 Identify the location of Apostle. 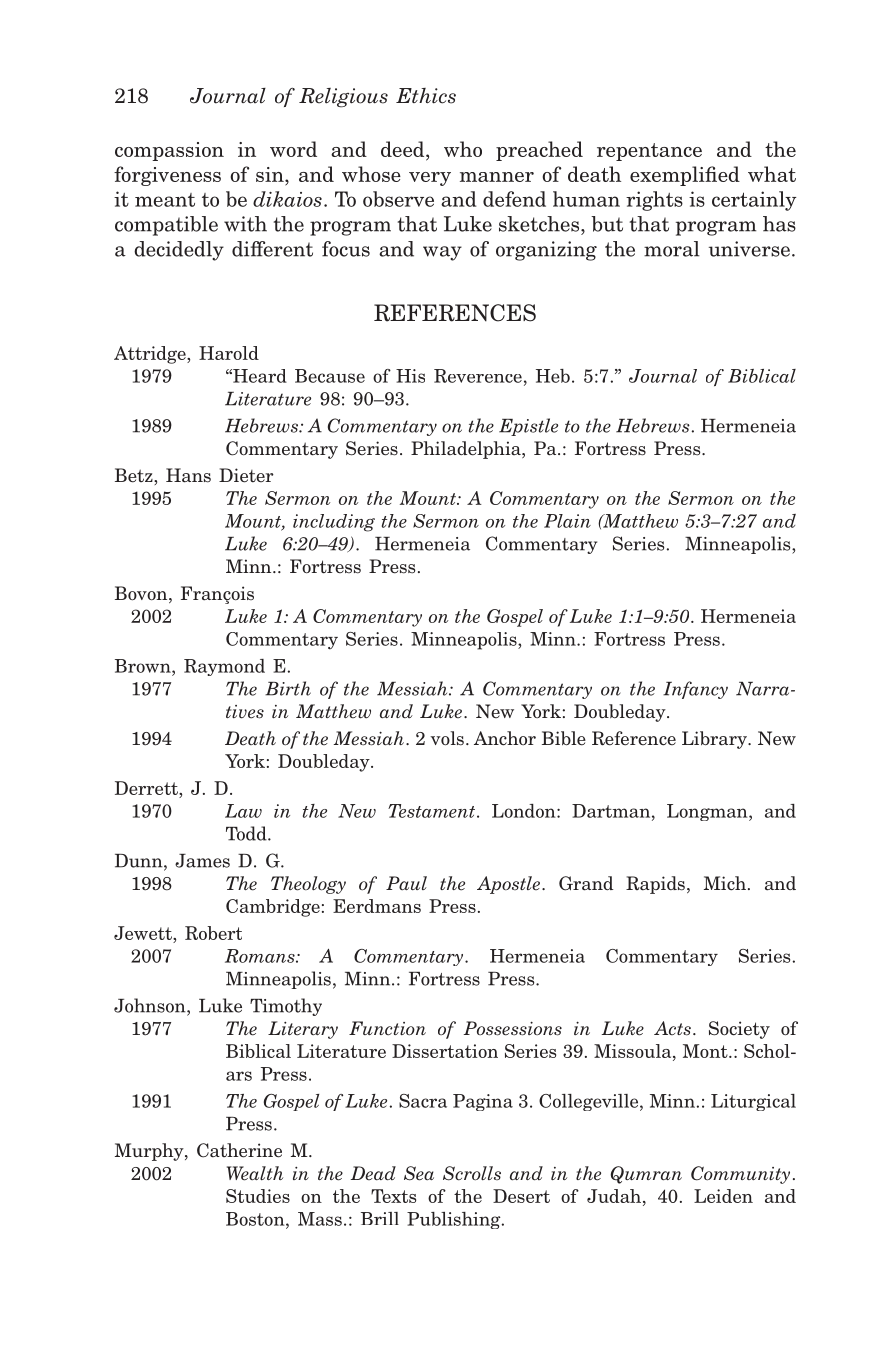
(508, 885).
